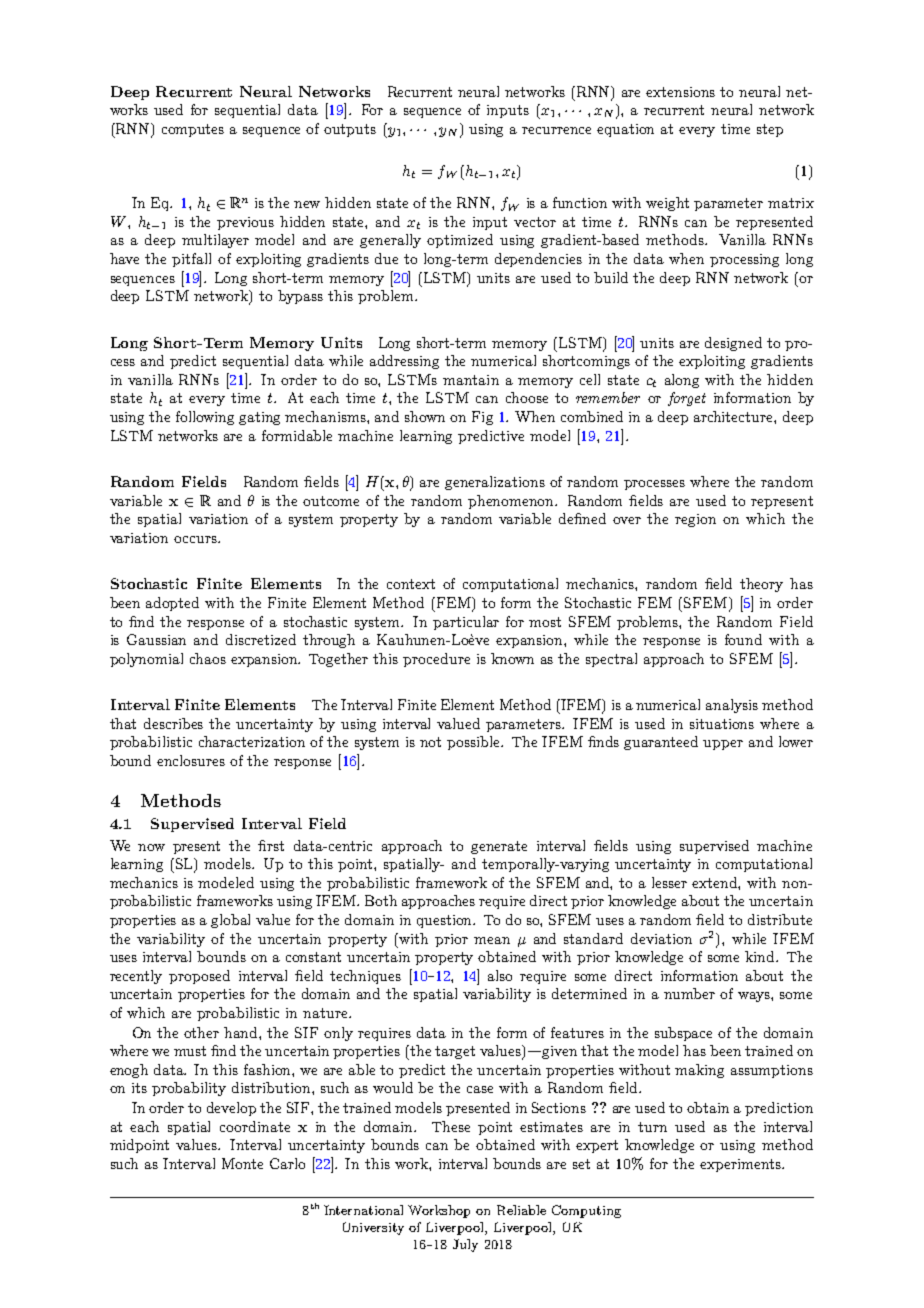 The image size is (924, 1308). Describe the element at coordinates (208, 658) in the document. I see `chaos` at that location.
